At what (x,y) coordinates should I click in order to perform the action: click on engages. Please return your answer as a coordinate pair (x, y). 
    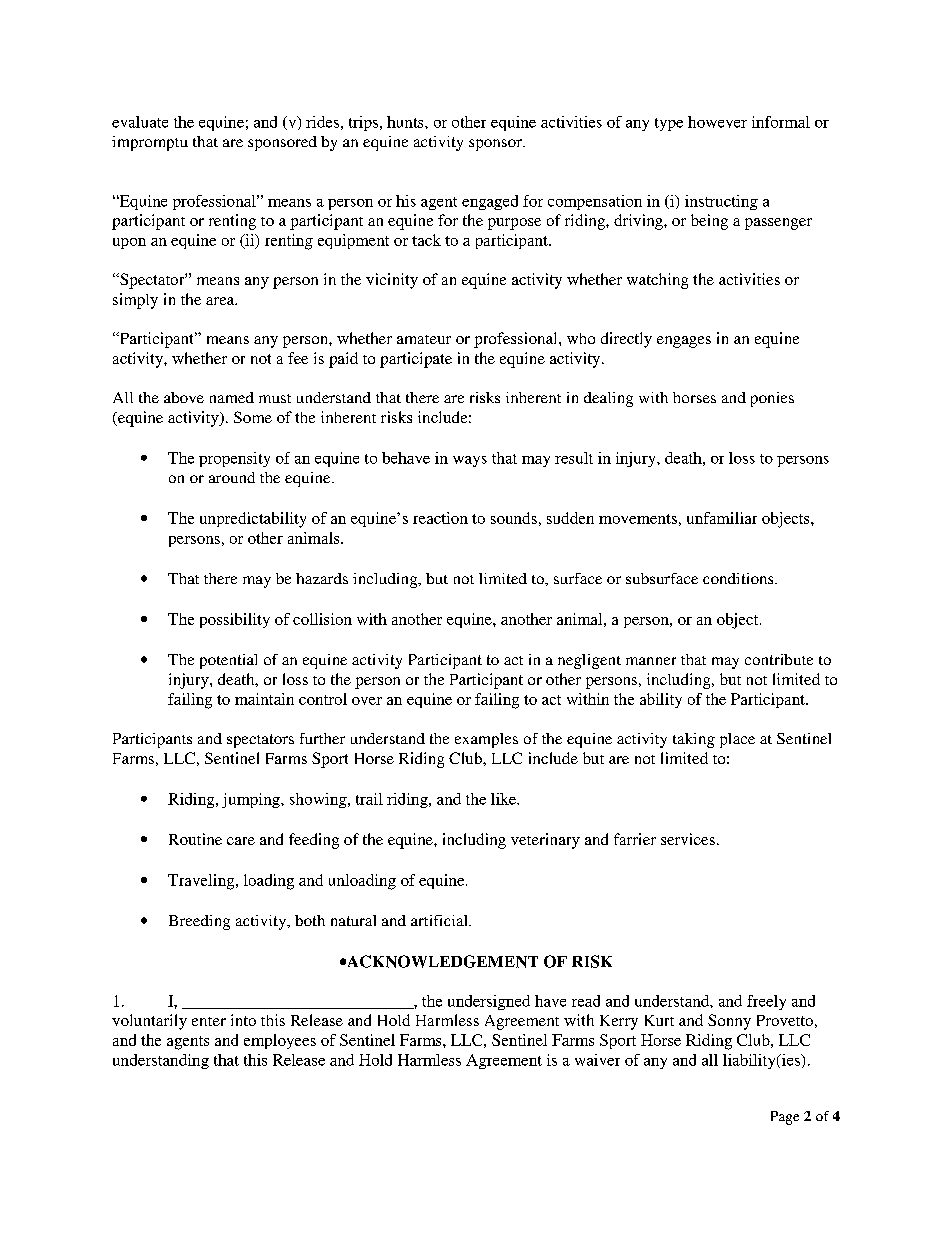
    Looking at the image, I should click on (684, 342).
